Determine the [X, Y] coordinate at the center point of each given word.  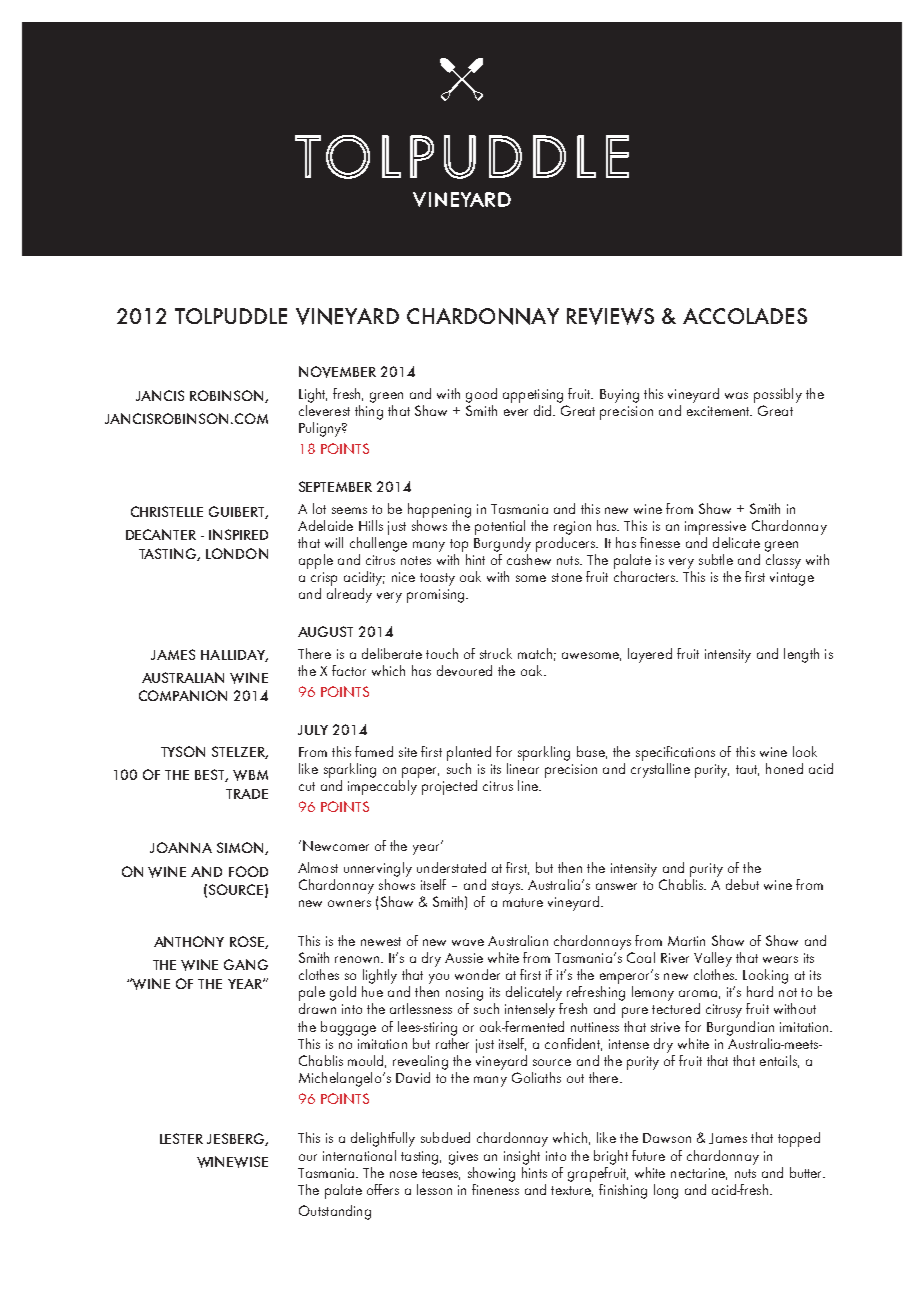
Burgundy [502, 543]
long [666, 1191]
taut [747, 770]
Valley [713, 959]
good [481, 395]
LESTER [181, 1138]
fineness [495, 1188]
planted [469, 753]
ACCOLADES [745, 316]
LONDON [237, 553]
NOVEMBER [337, 372]
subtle [716, 559]
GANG [246, 964]
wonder [477, 974]
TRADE [247, 794]
